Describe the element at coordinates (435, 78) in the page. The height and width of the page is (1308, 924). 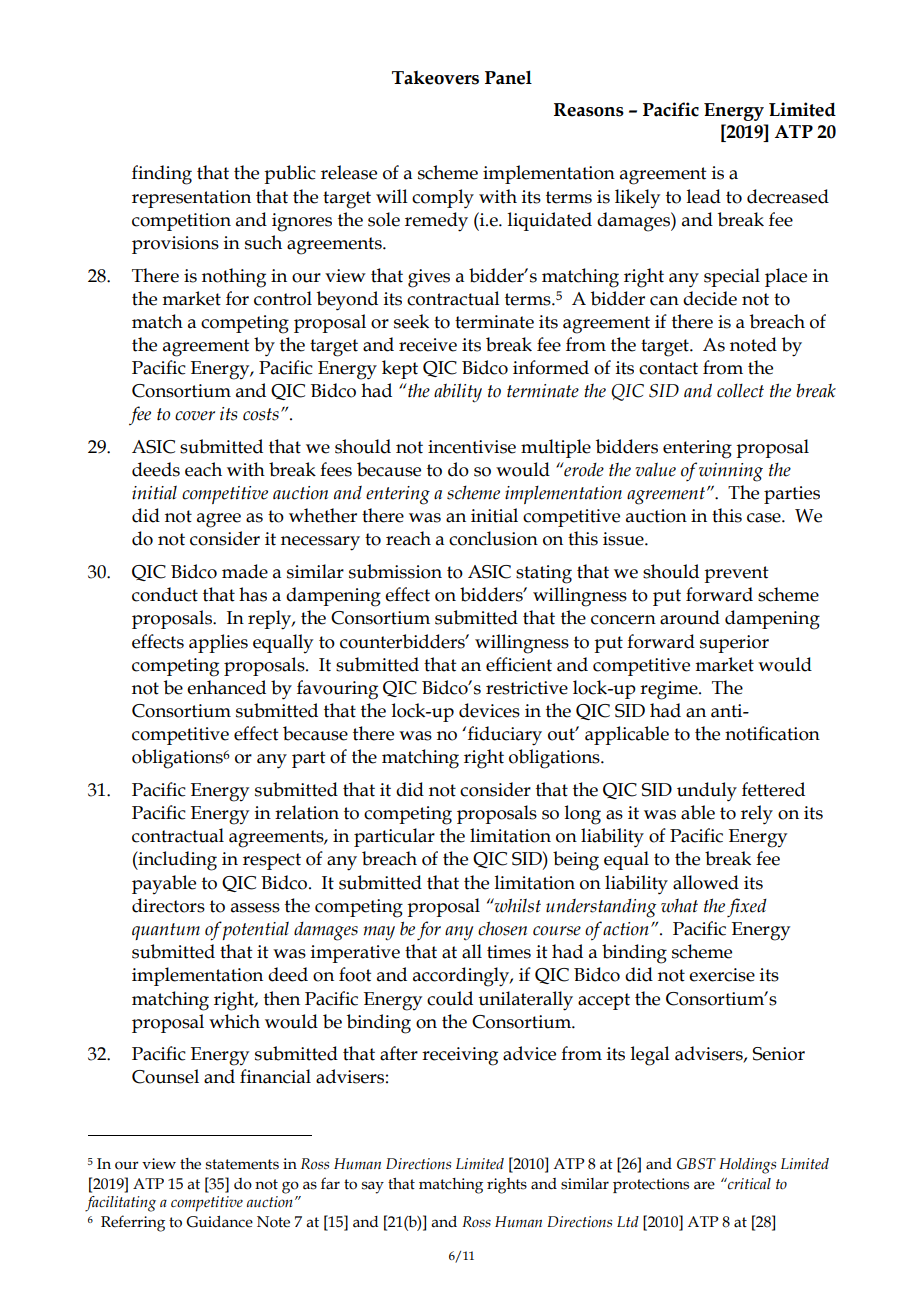
I see `Takeovers` at that location.
